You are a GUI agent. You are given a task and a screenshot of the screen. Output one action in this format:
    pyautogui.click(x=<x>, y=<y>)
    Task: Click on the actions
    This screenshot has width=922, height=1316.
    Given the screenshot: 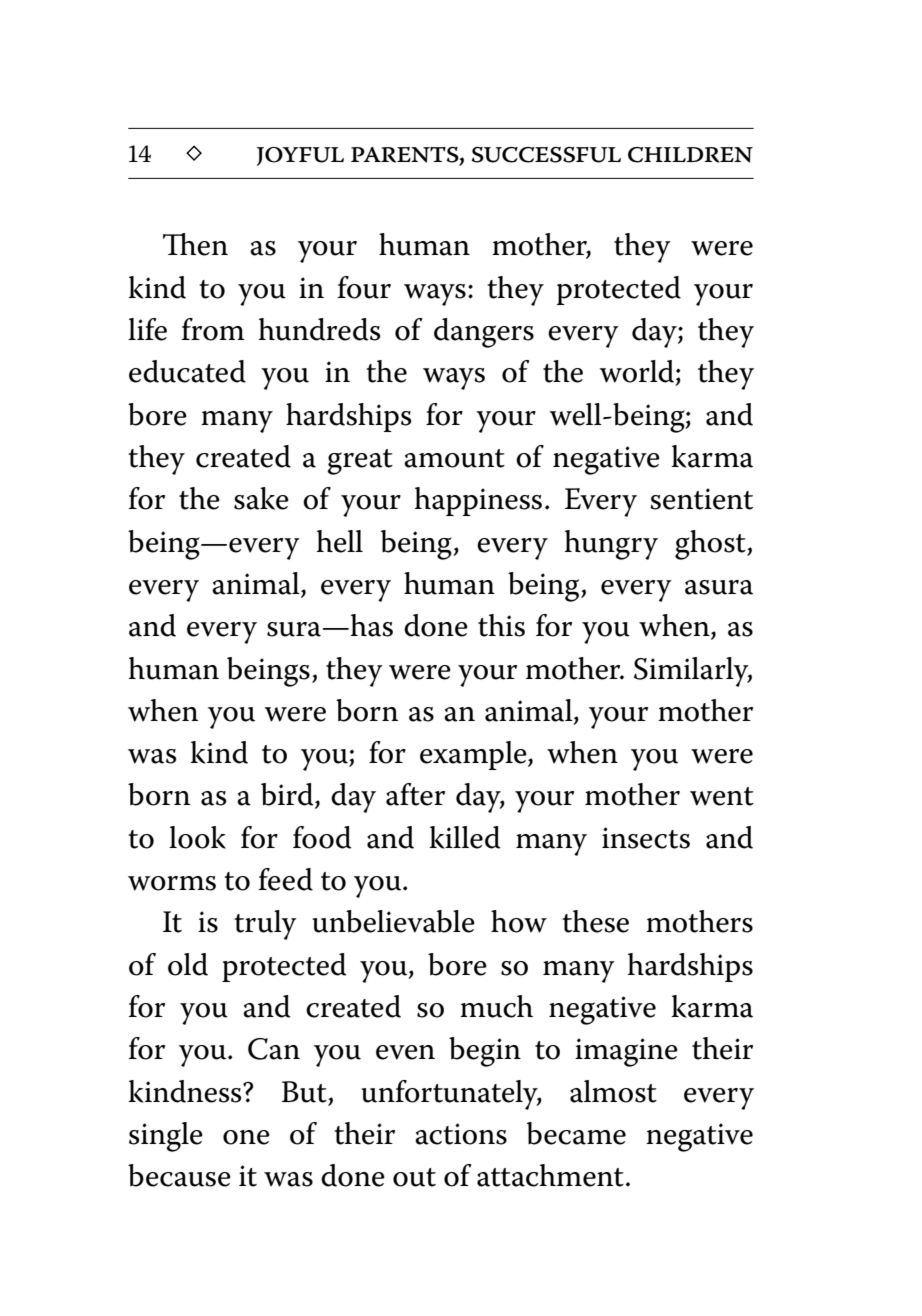 What is the action you would take?
    pyautogui.click(x=461, y=1134)
